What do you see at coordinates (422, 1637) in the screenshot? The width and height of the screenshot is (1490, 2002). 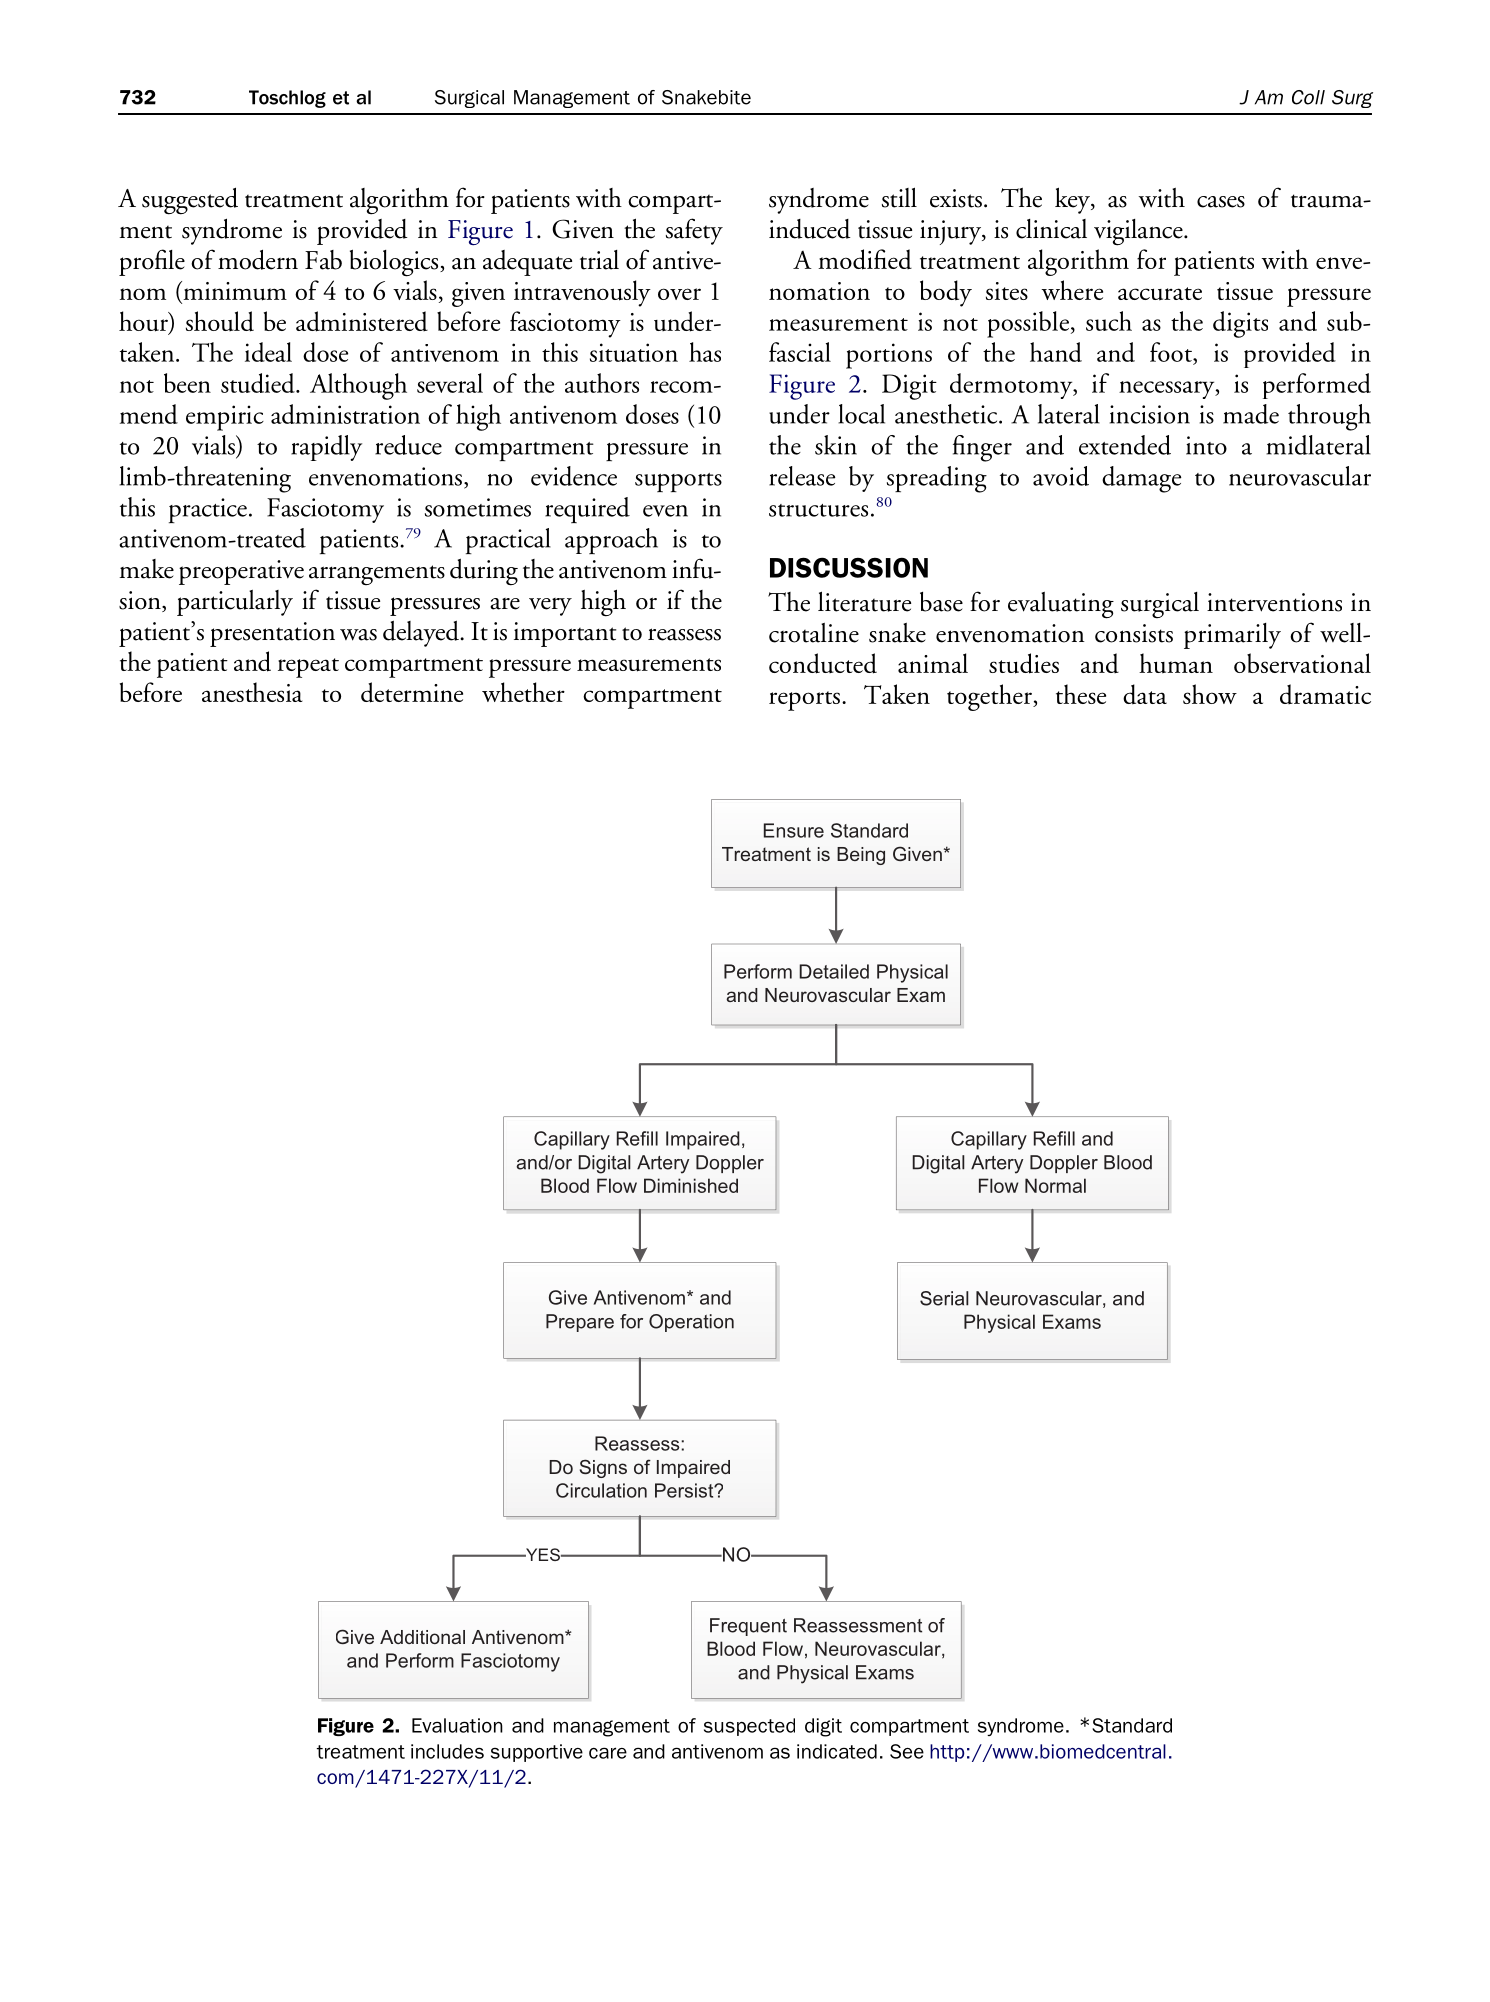 I see `Additional` at bounding box center [422, 1637].
